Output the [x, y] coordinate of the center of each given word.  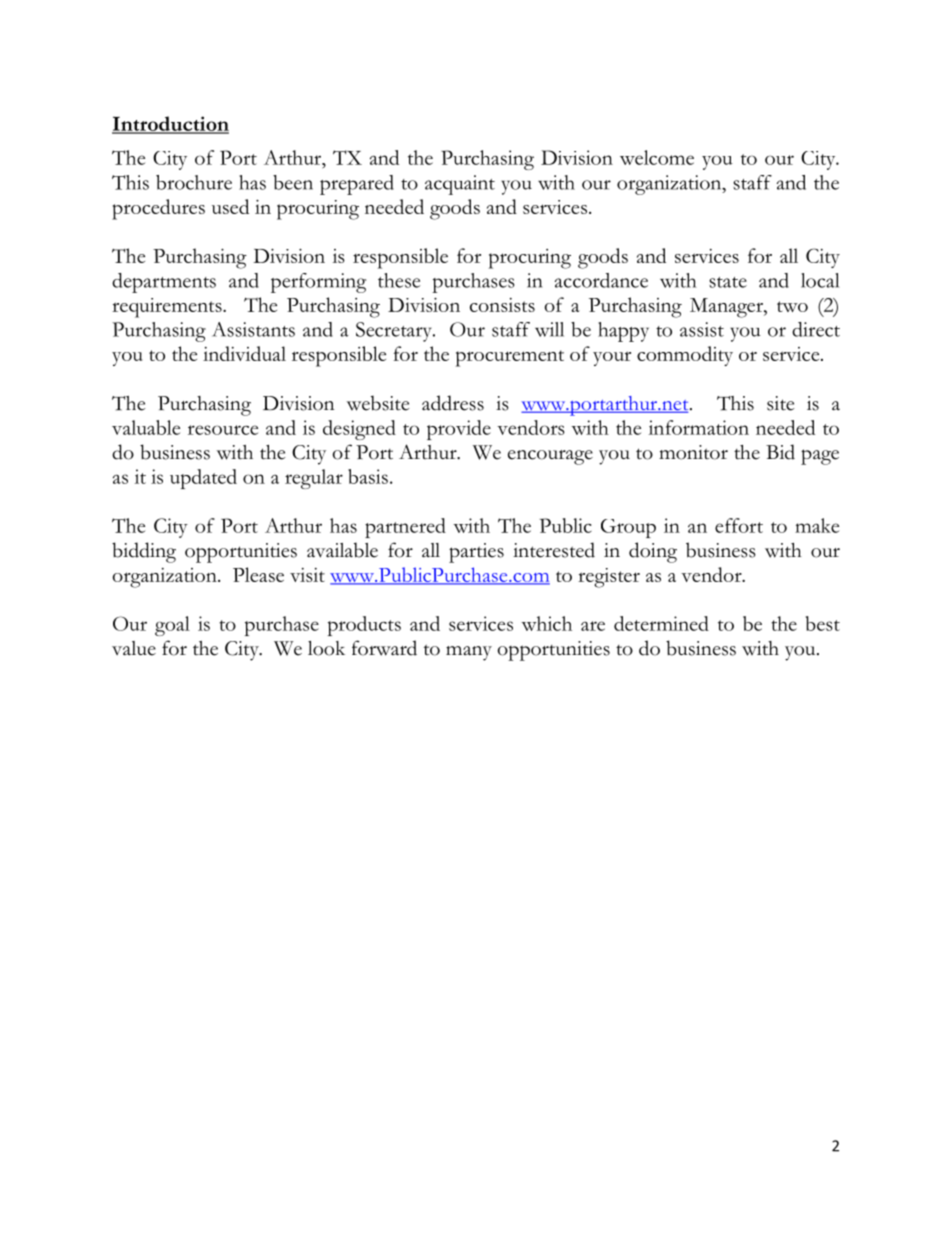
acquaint [460, 185]
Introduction [170, 124]
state [728, 282]
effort [739, 525]
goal [172, 626]
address [453, 403]
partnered [405, 528]
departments [164, 283]
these [399, 280]
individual [244, 353]
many [469, 653]
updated [203, 479]
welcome [657, 157]
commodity [685, 356]
